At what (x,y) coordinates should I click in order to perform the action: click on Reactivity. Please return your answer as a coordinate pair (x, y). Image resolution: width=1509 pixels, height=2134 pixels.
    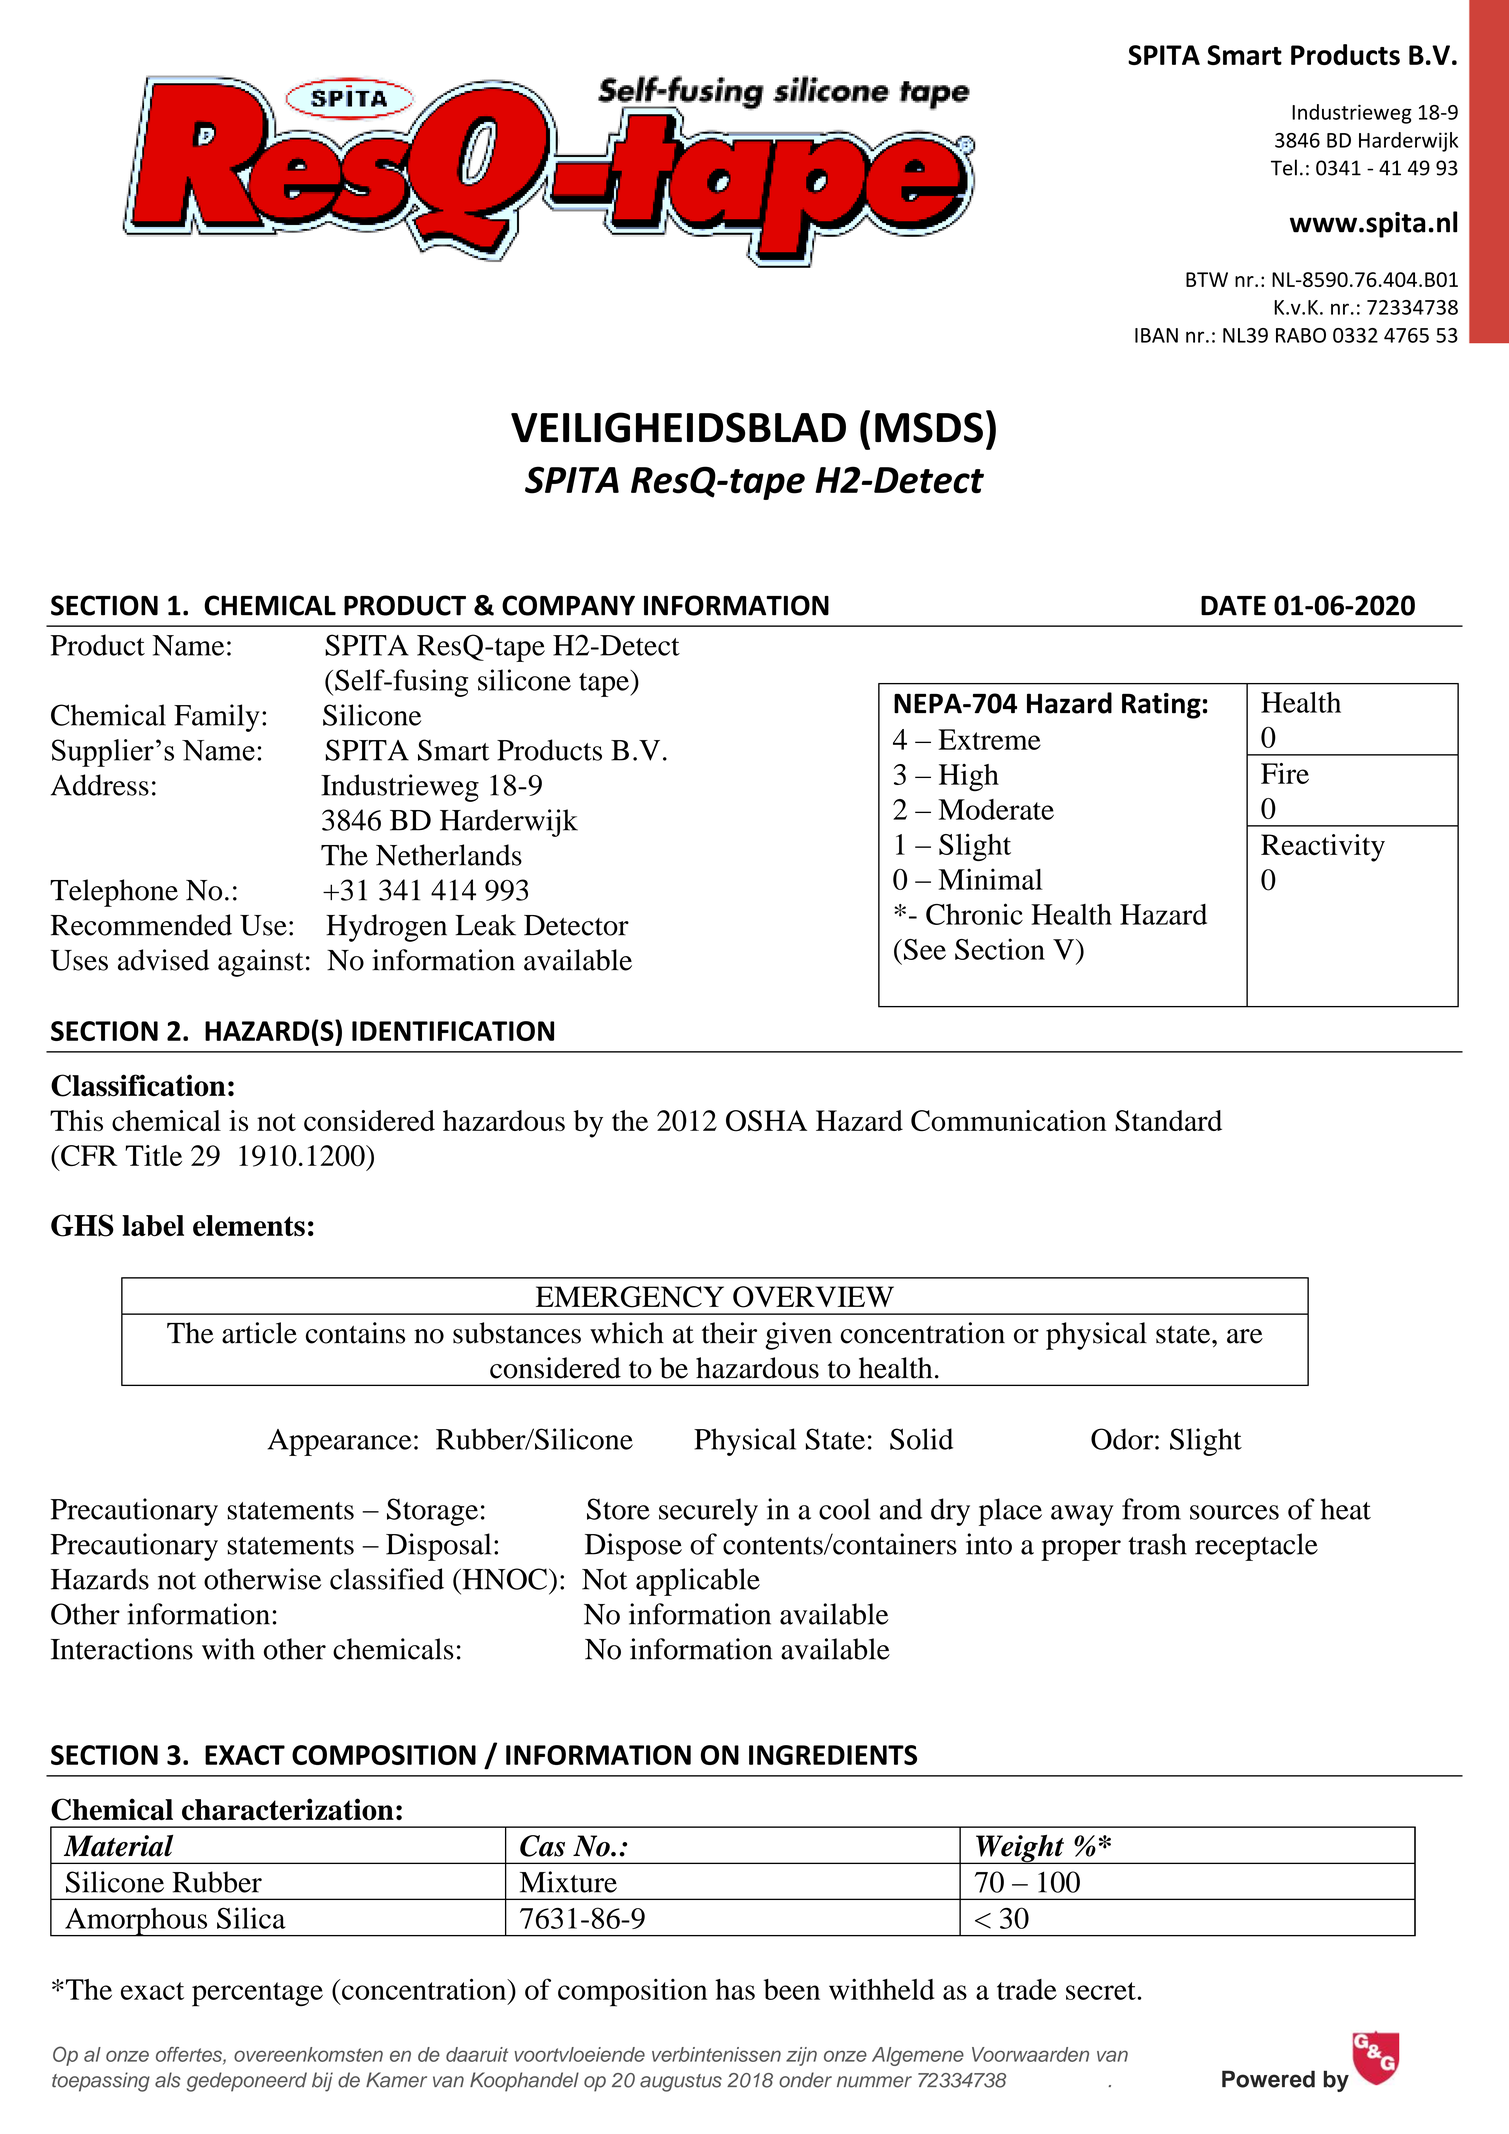
    Looking at the image, I should click on (1323, 848).
